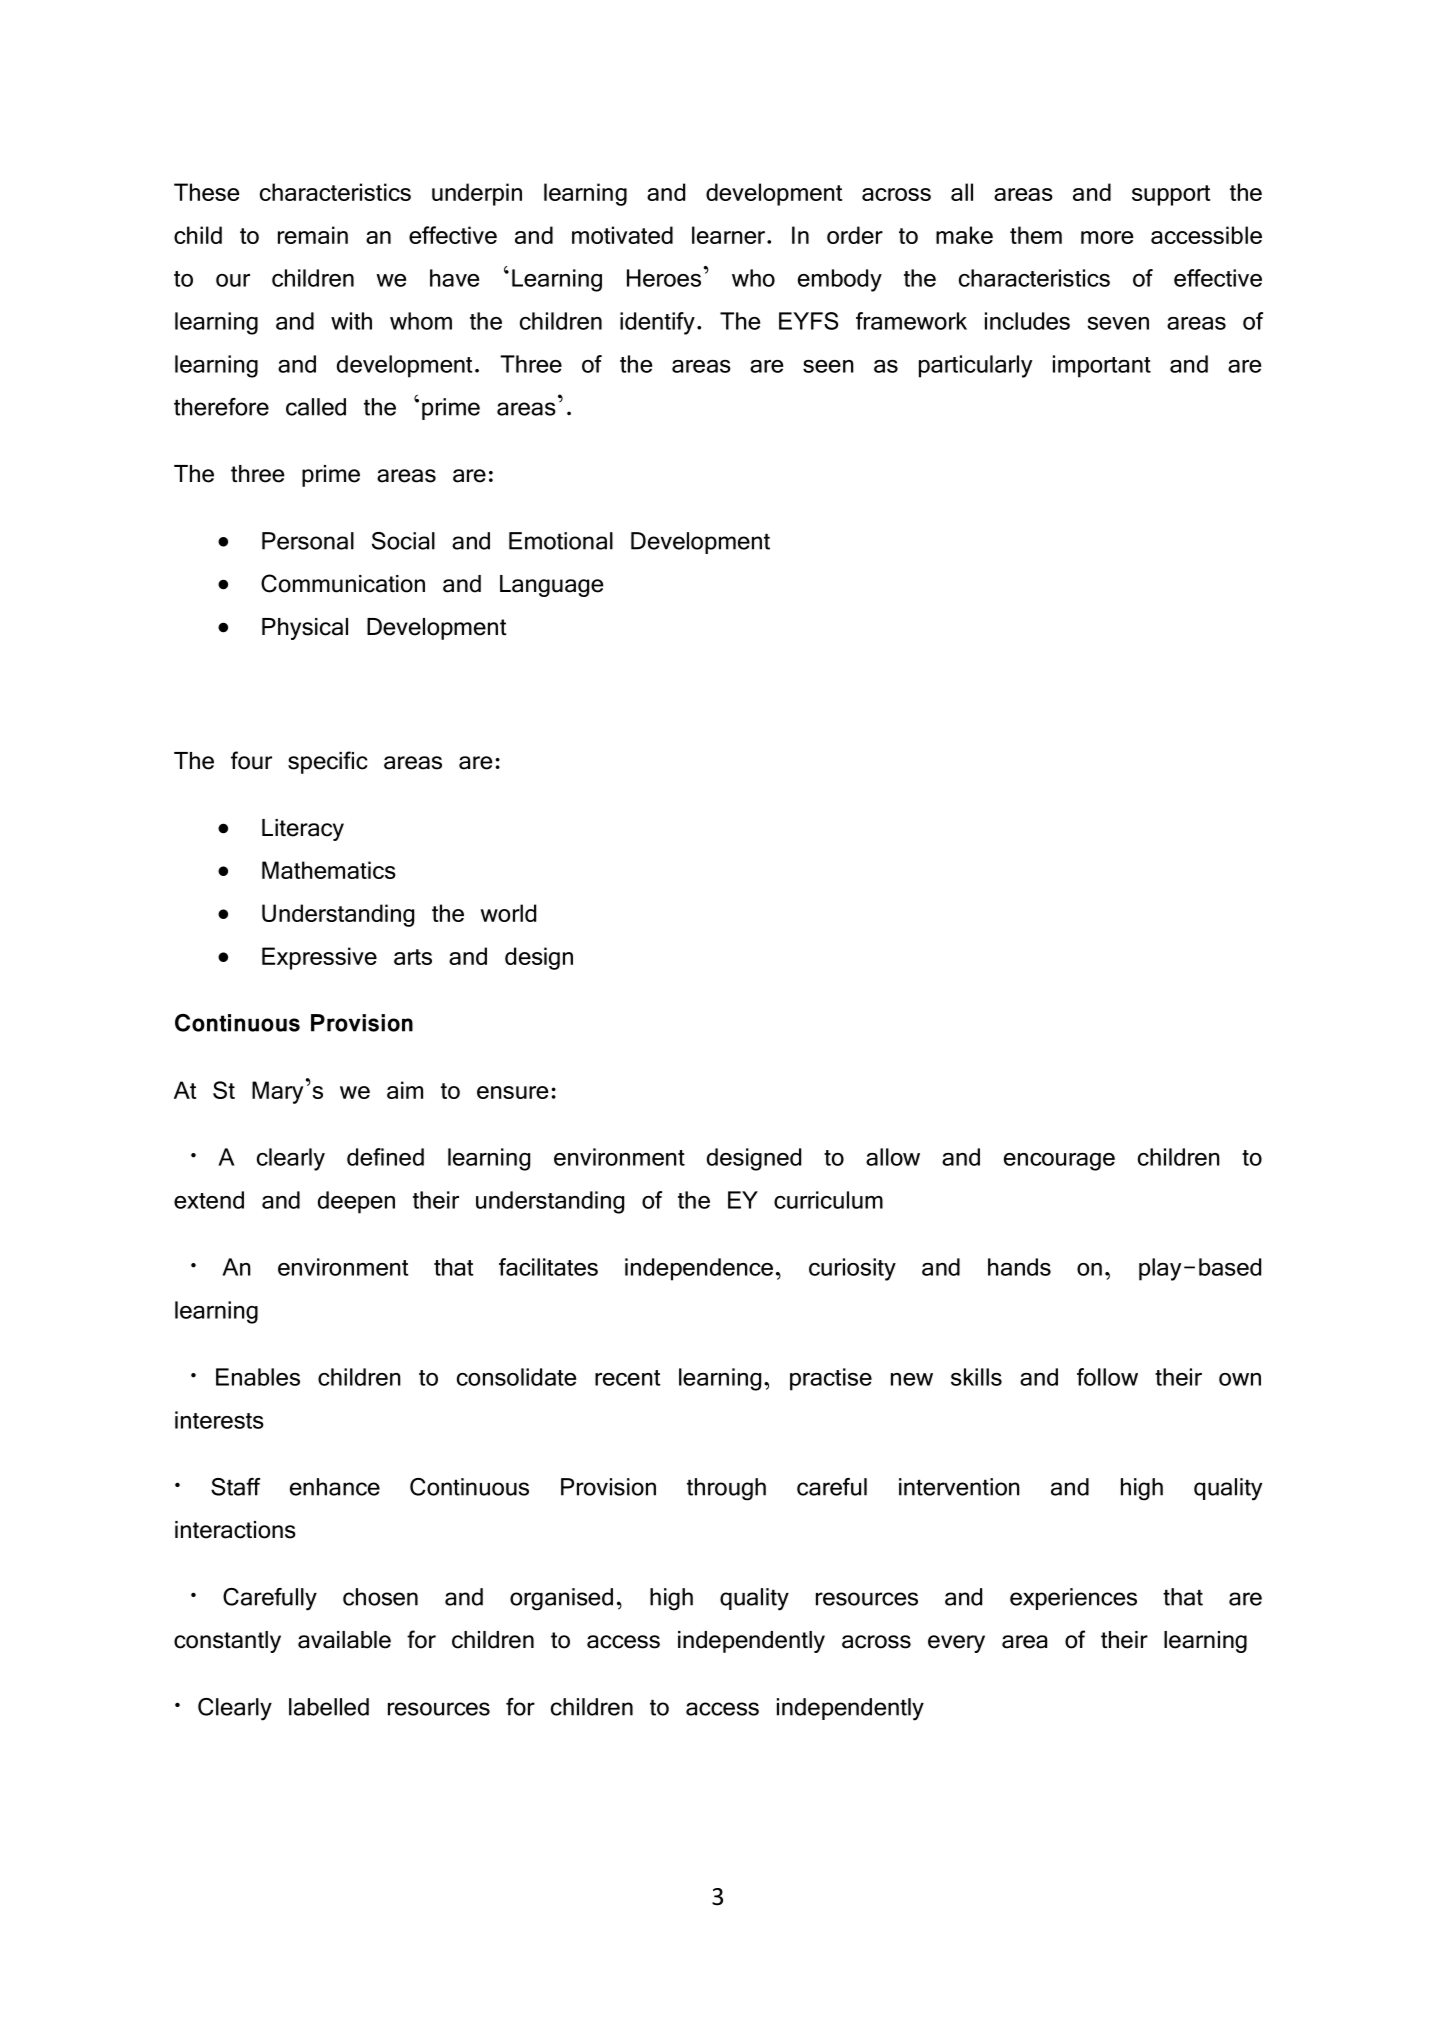  I want to click on available, so click(344, 1640).
